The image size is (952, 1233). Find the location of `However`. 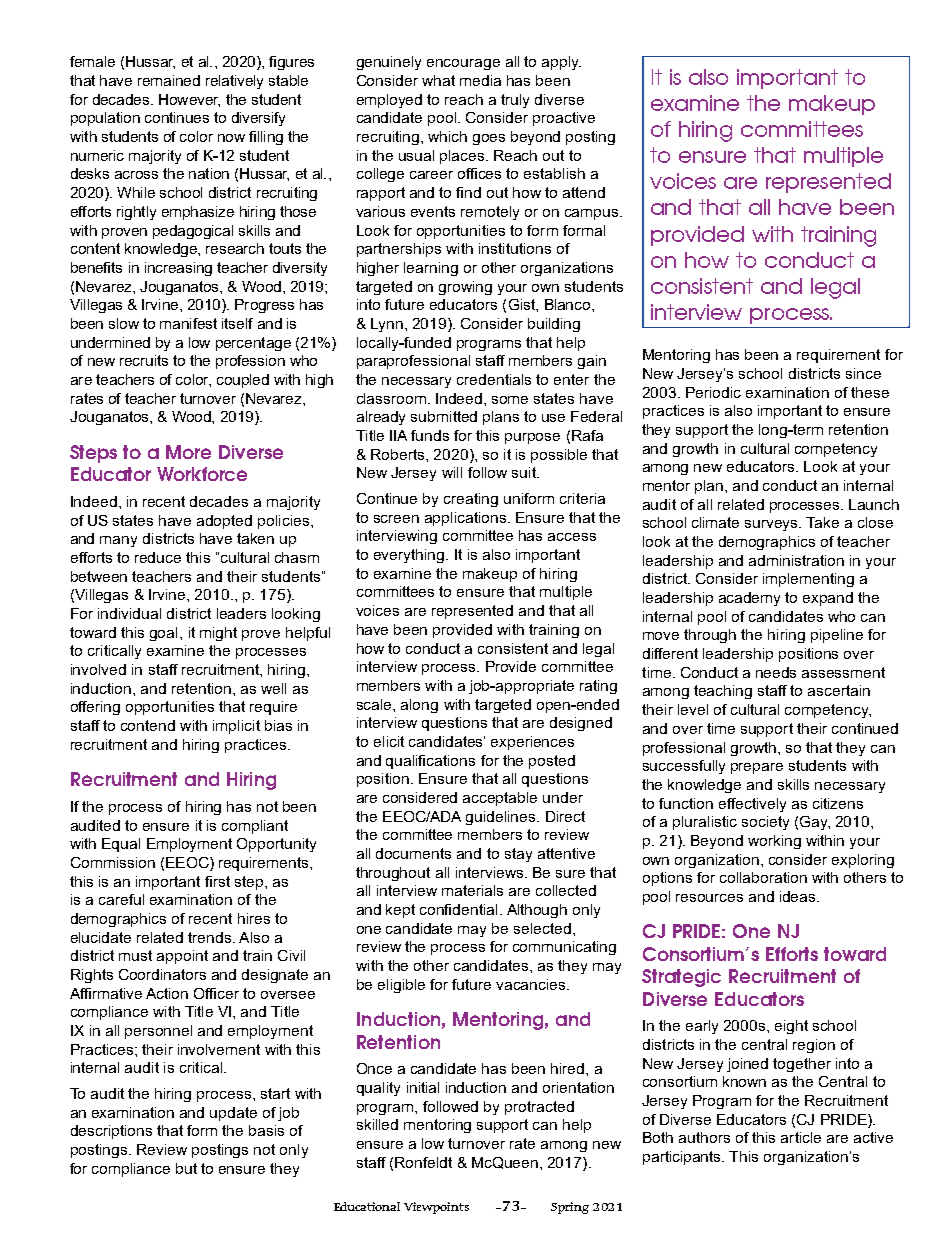

However is located at coordinates (189, 100).
